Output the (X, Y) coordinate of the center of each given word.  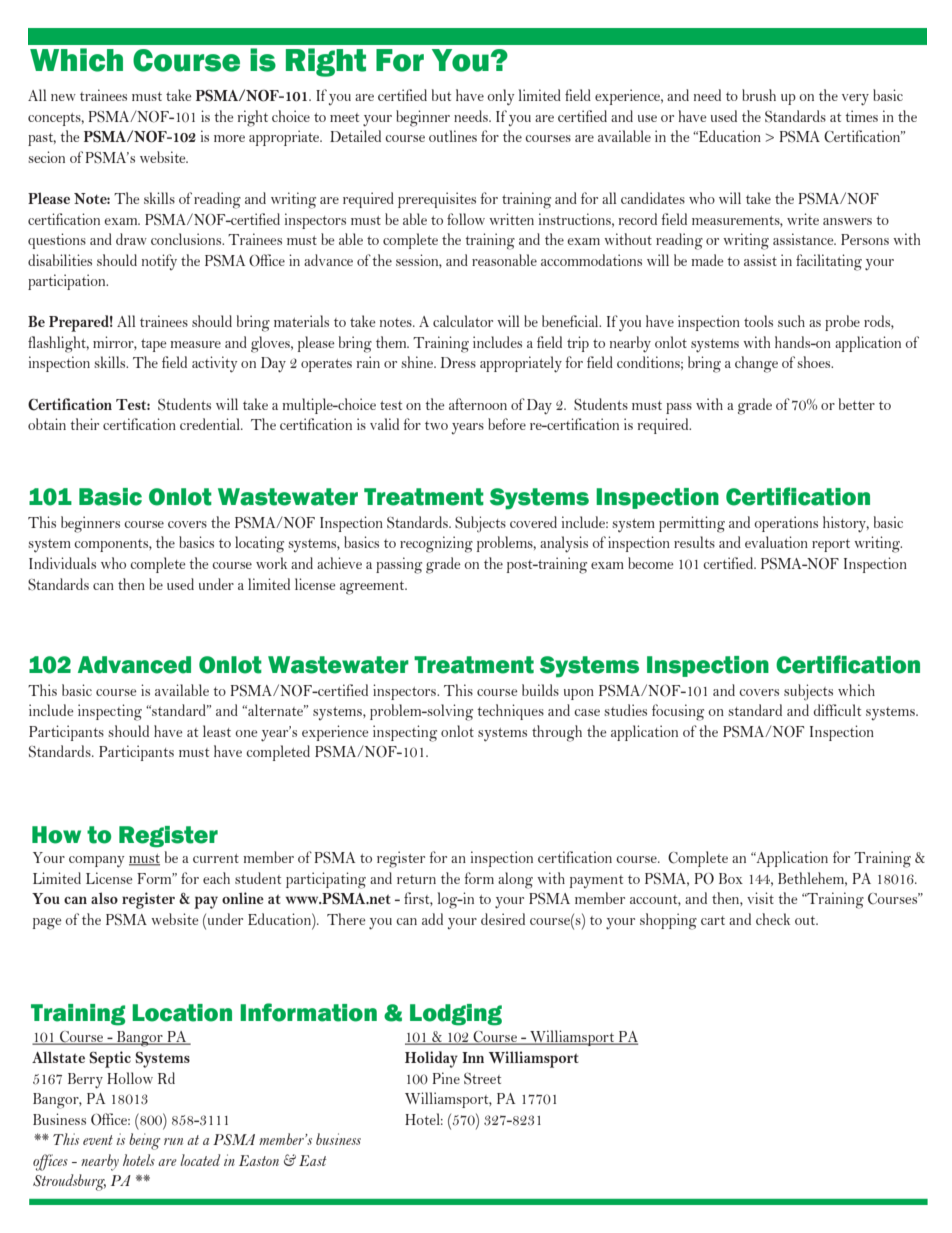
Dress (458, 362)
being (144, 1141)
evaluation (776, 542)
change (756, 364)
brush (759, 95)
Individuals (62, 563)
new (63, 97)
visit (760, 898)
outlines (453, 136)
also (104, 898)
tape (154, 345)
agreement (373, 588)
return (416, 879)
